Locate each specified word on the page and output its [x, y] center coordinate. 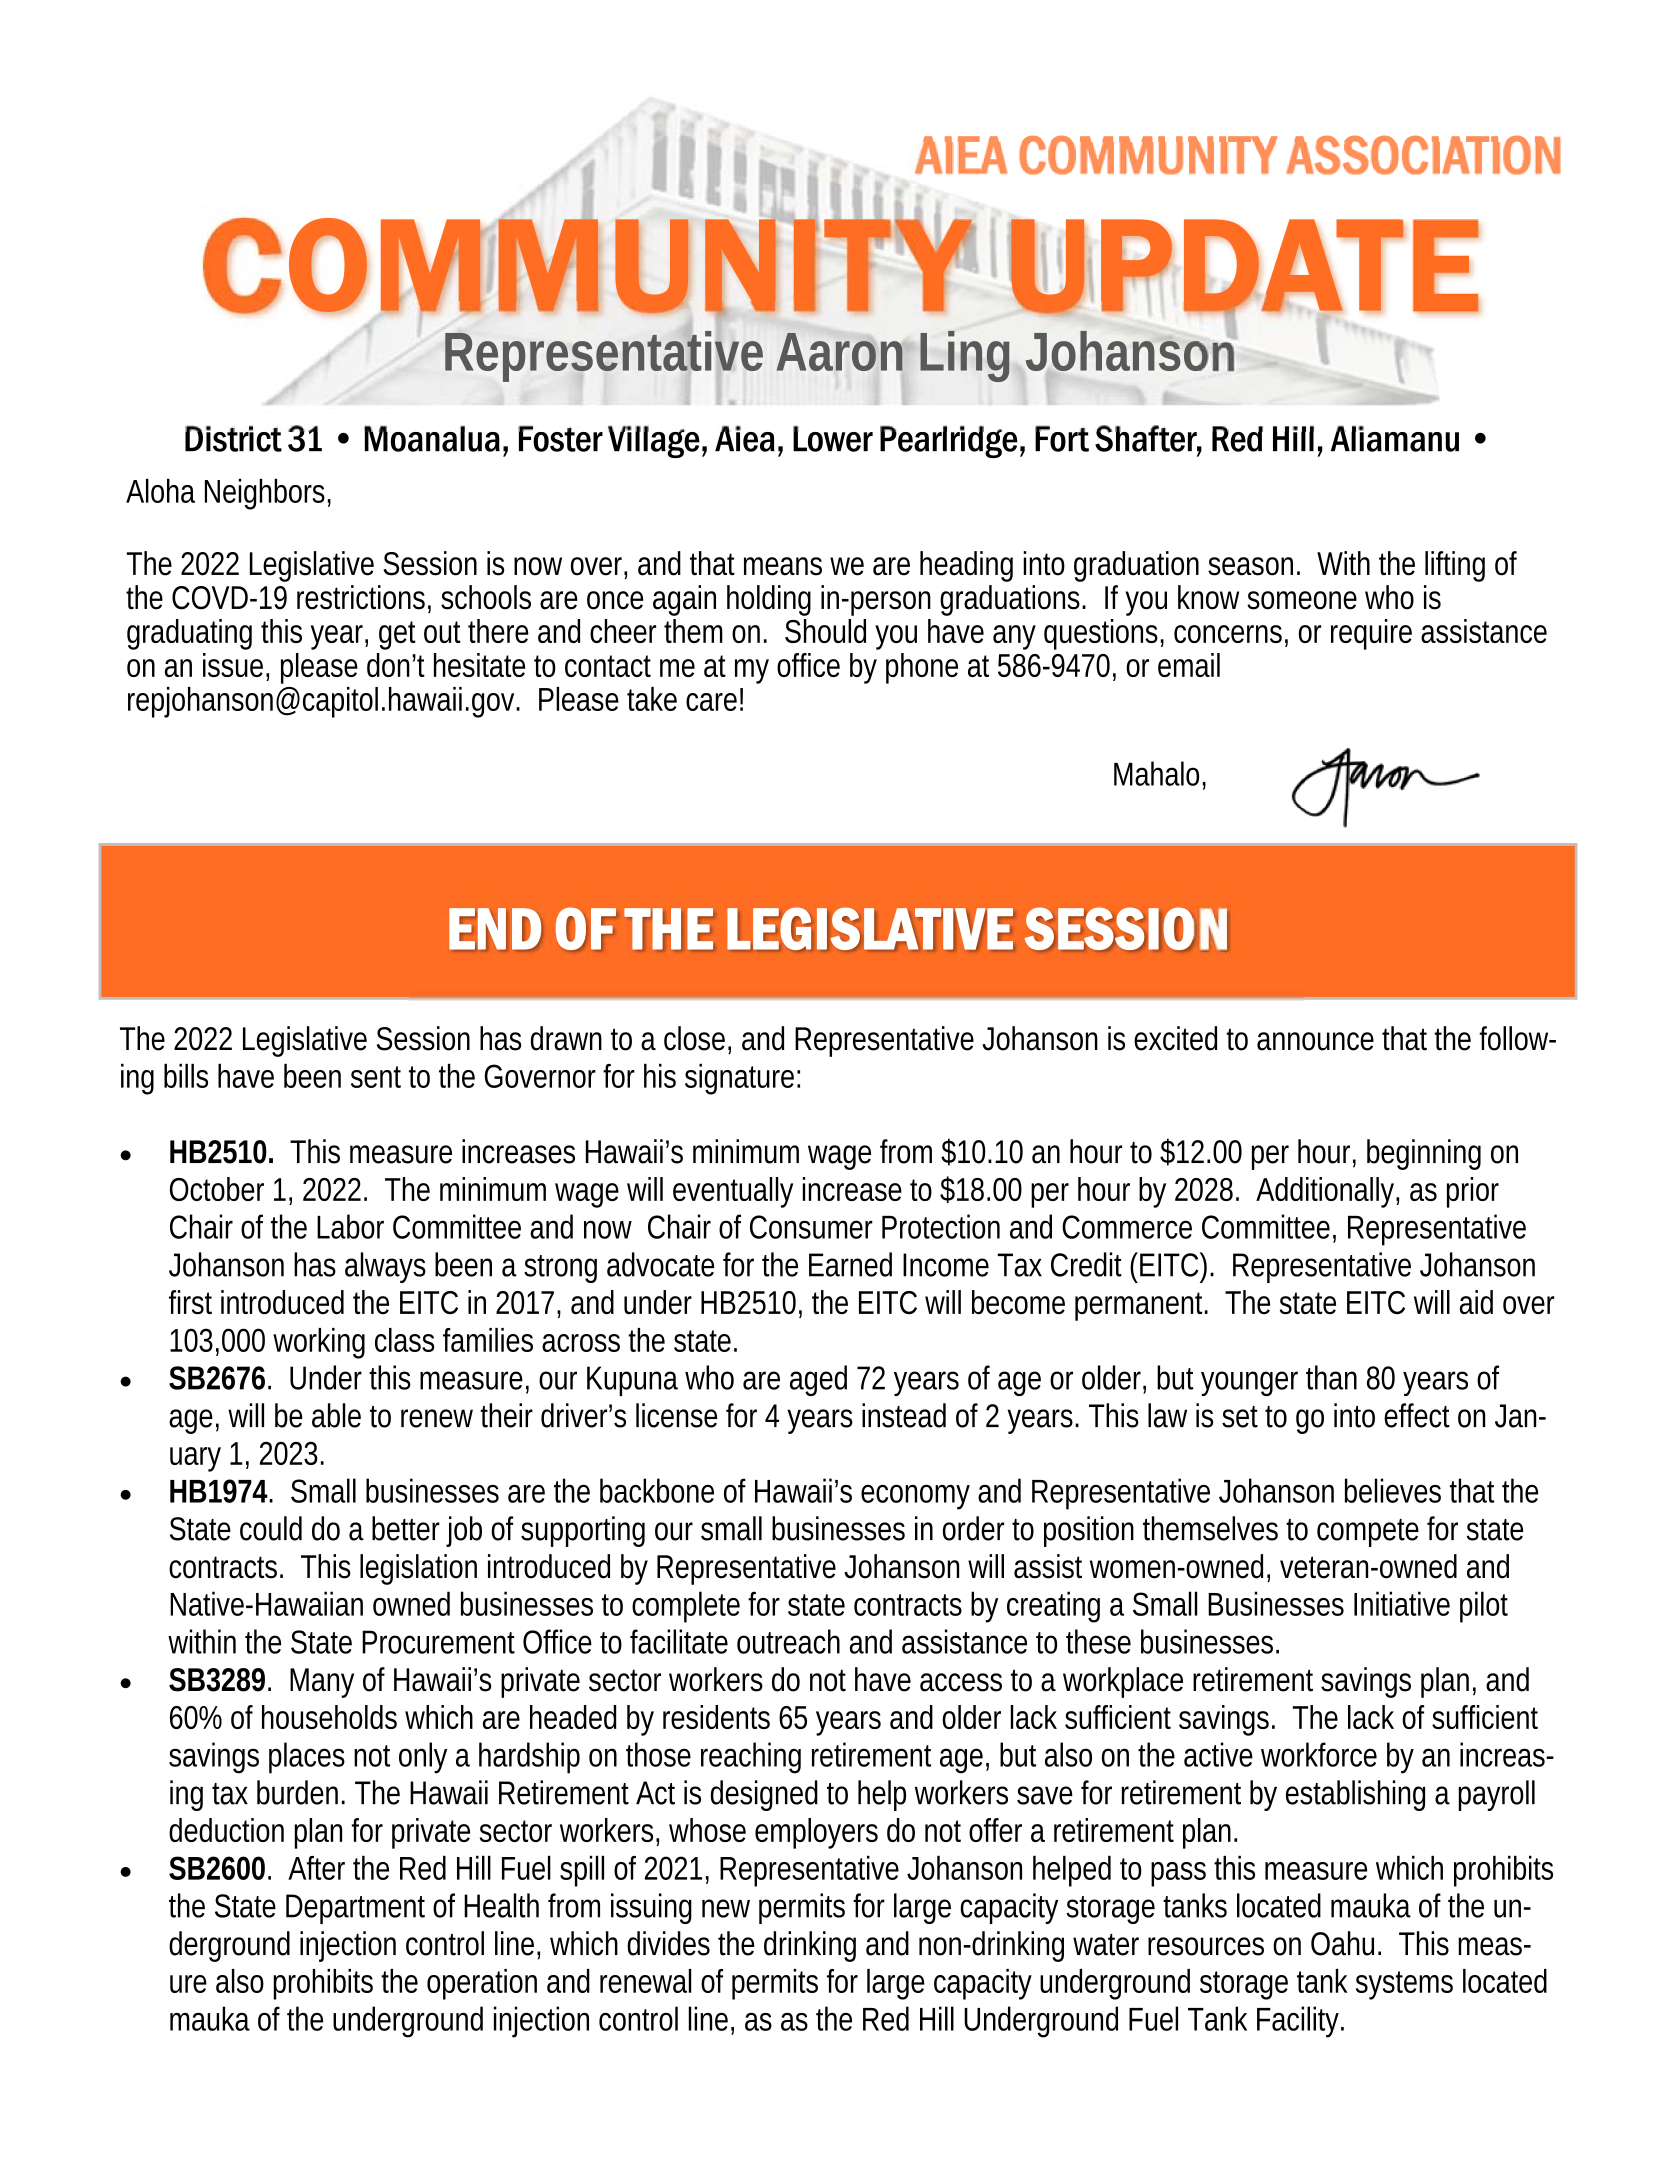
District [233, 438]
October [217, 1189]
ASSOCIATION [1423, 155]
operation [482, 1984]
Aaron [840, 352]
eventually [733, 1192]
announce [1315, 1041]
